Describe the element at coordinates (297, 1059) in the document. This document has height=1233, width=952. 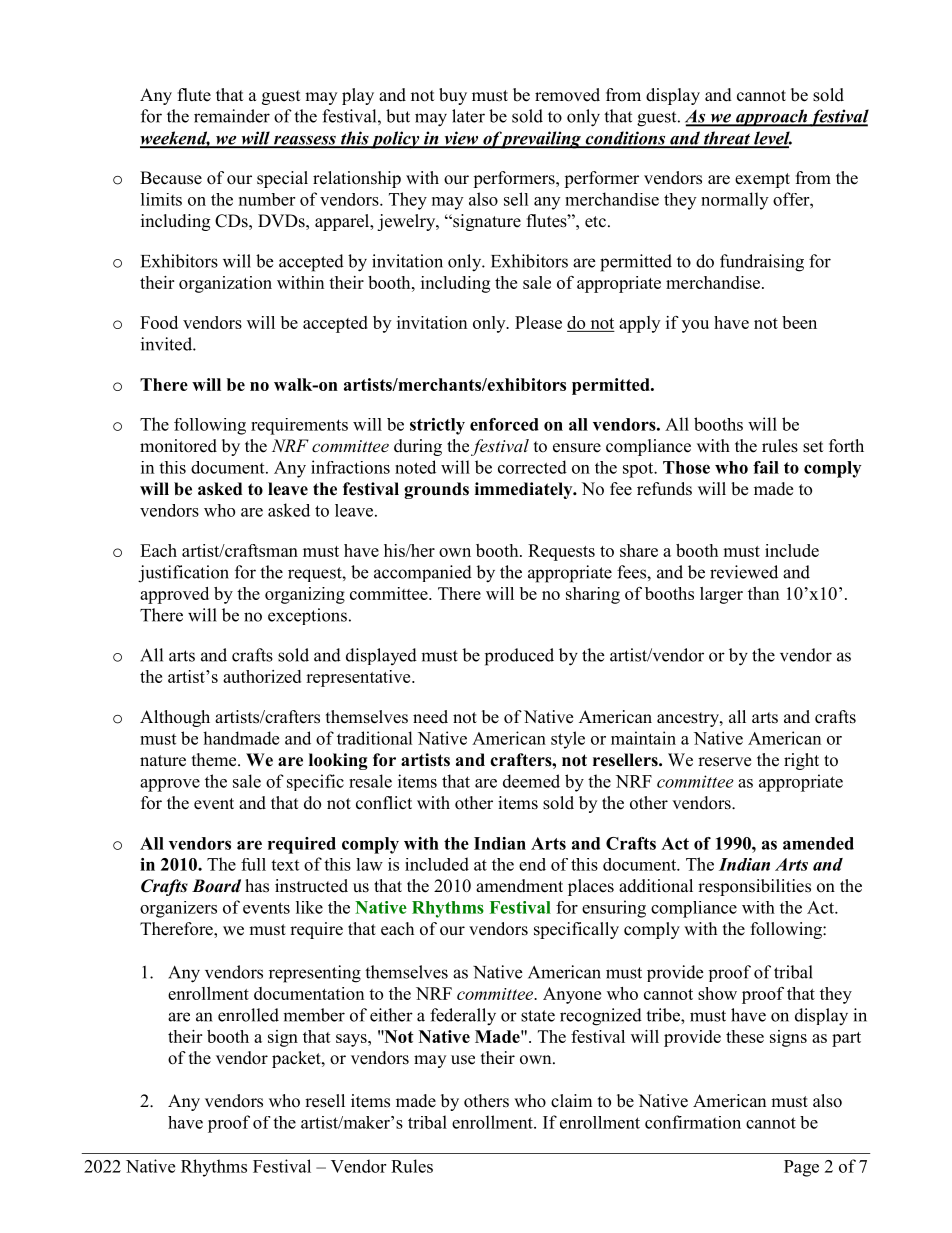
I see `packet` at that location.
